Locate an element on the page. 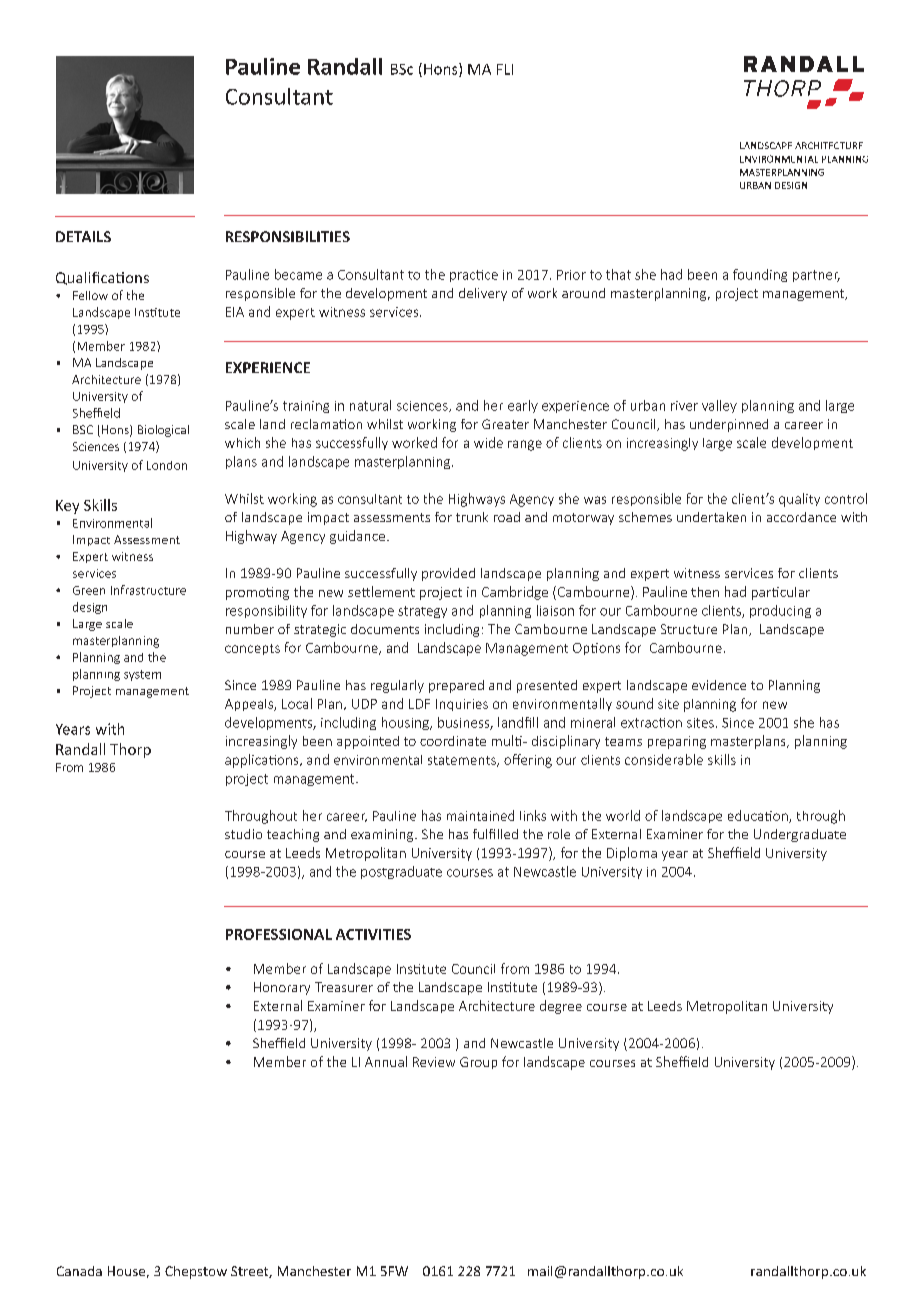 The image size is (924, 1308). Green is located at coordinates (89, 590).
